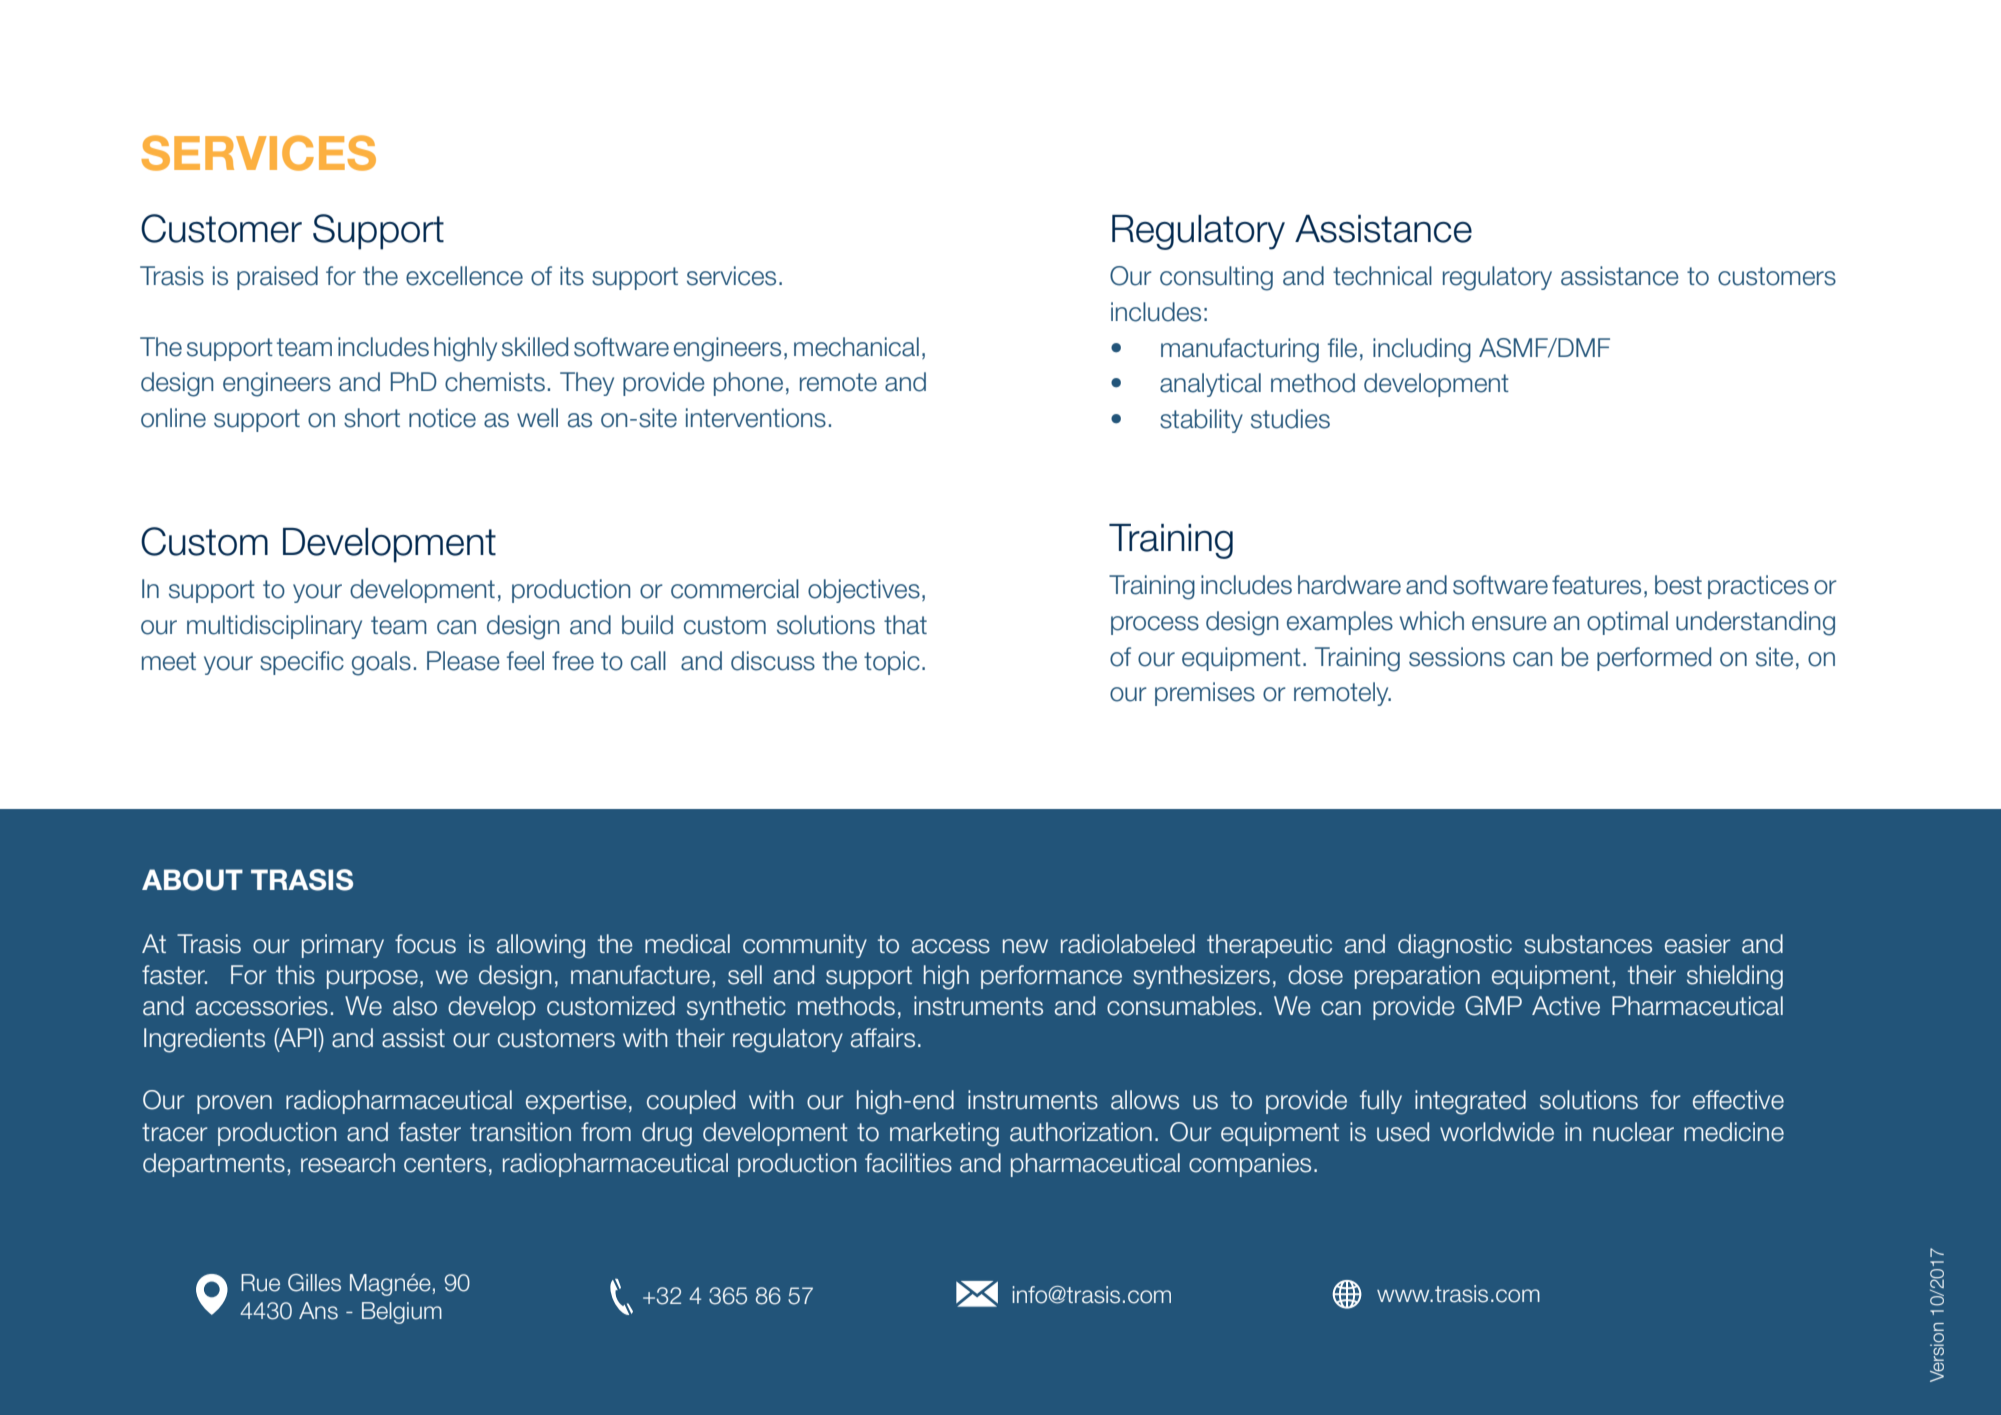 The width and height of the page is (2001, 1415). What do you see at coordinates (856, 347) in the page?
I see `mechanical` at bounding box center [856, 347].
